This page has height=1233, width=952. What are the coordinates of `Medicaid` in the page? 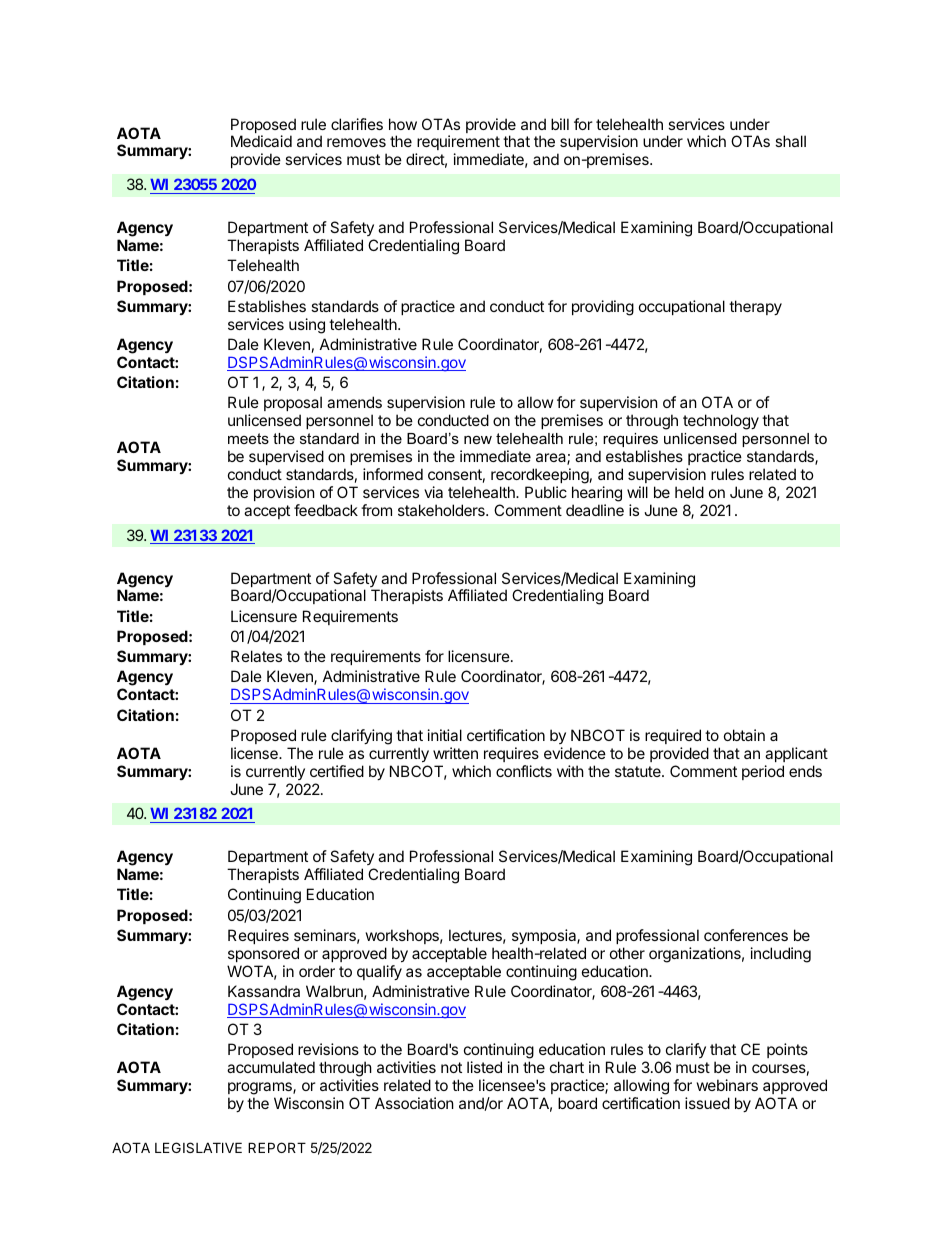 It's located at (261, 141).
